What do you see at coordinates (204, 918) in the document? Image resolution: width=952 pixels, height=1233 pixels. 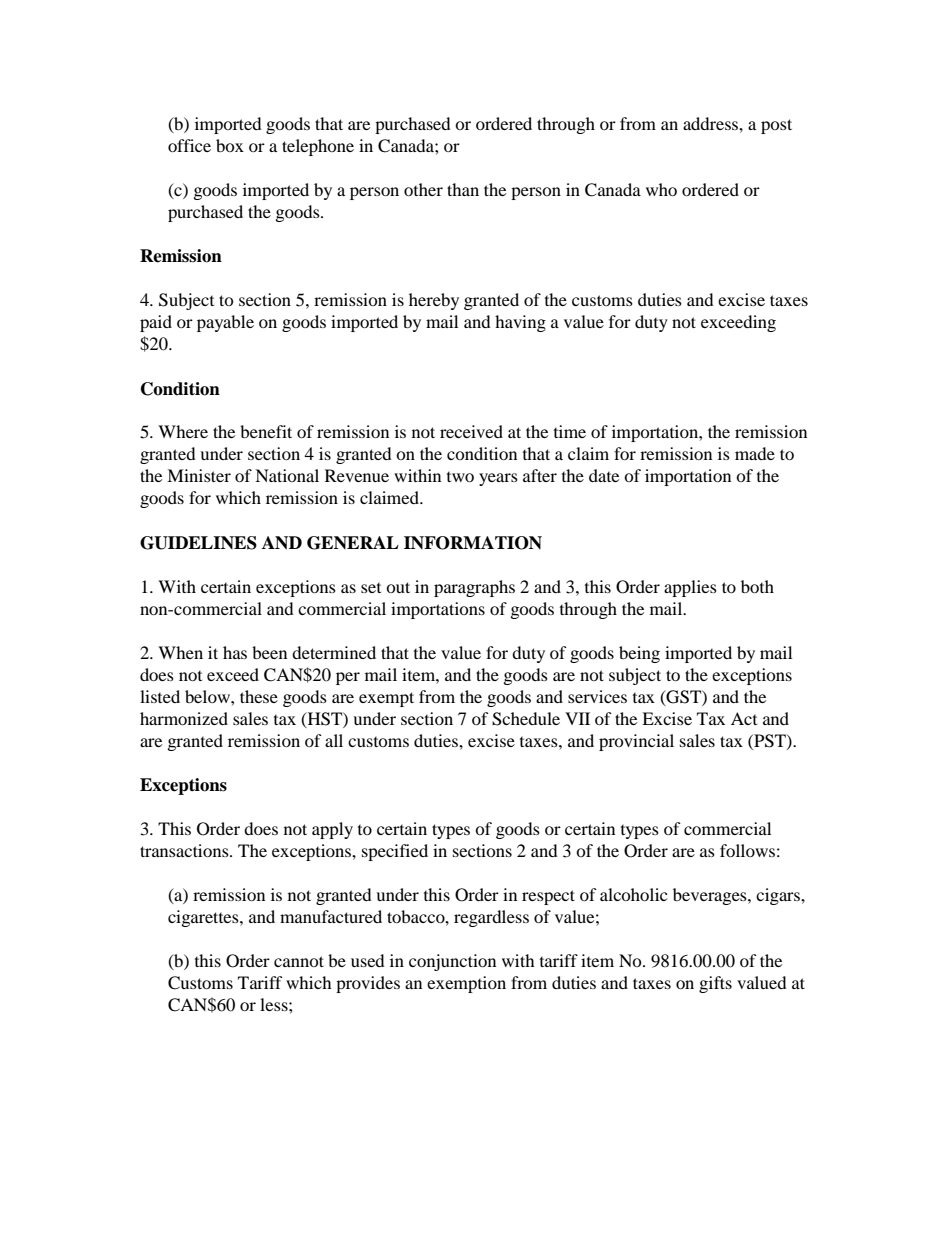 I see `cigarettes` at bounding box center [204, 918].
